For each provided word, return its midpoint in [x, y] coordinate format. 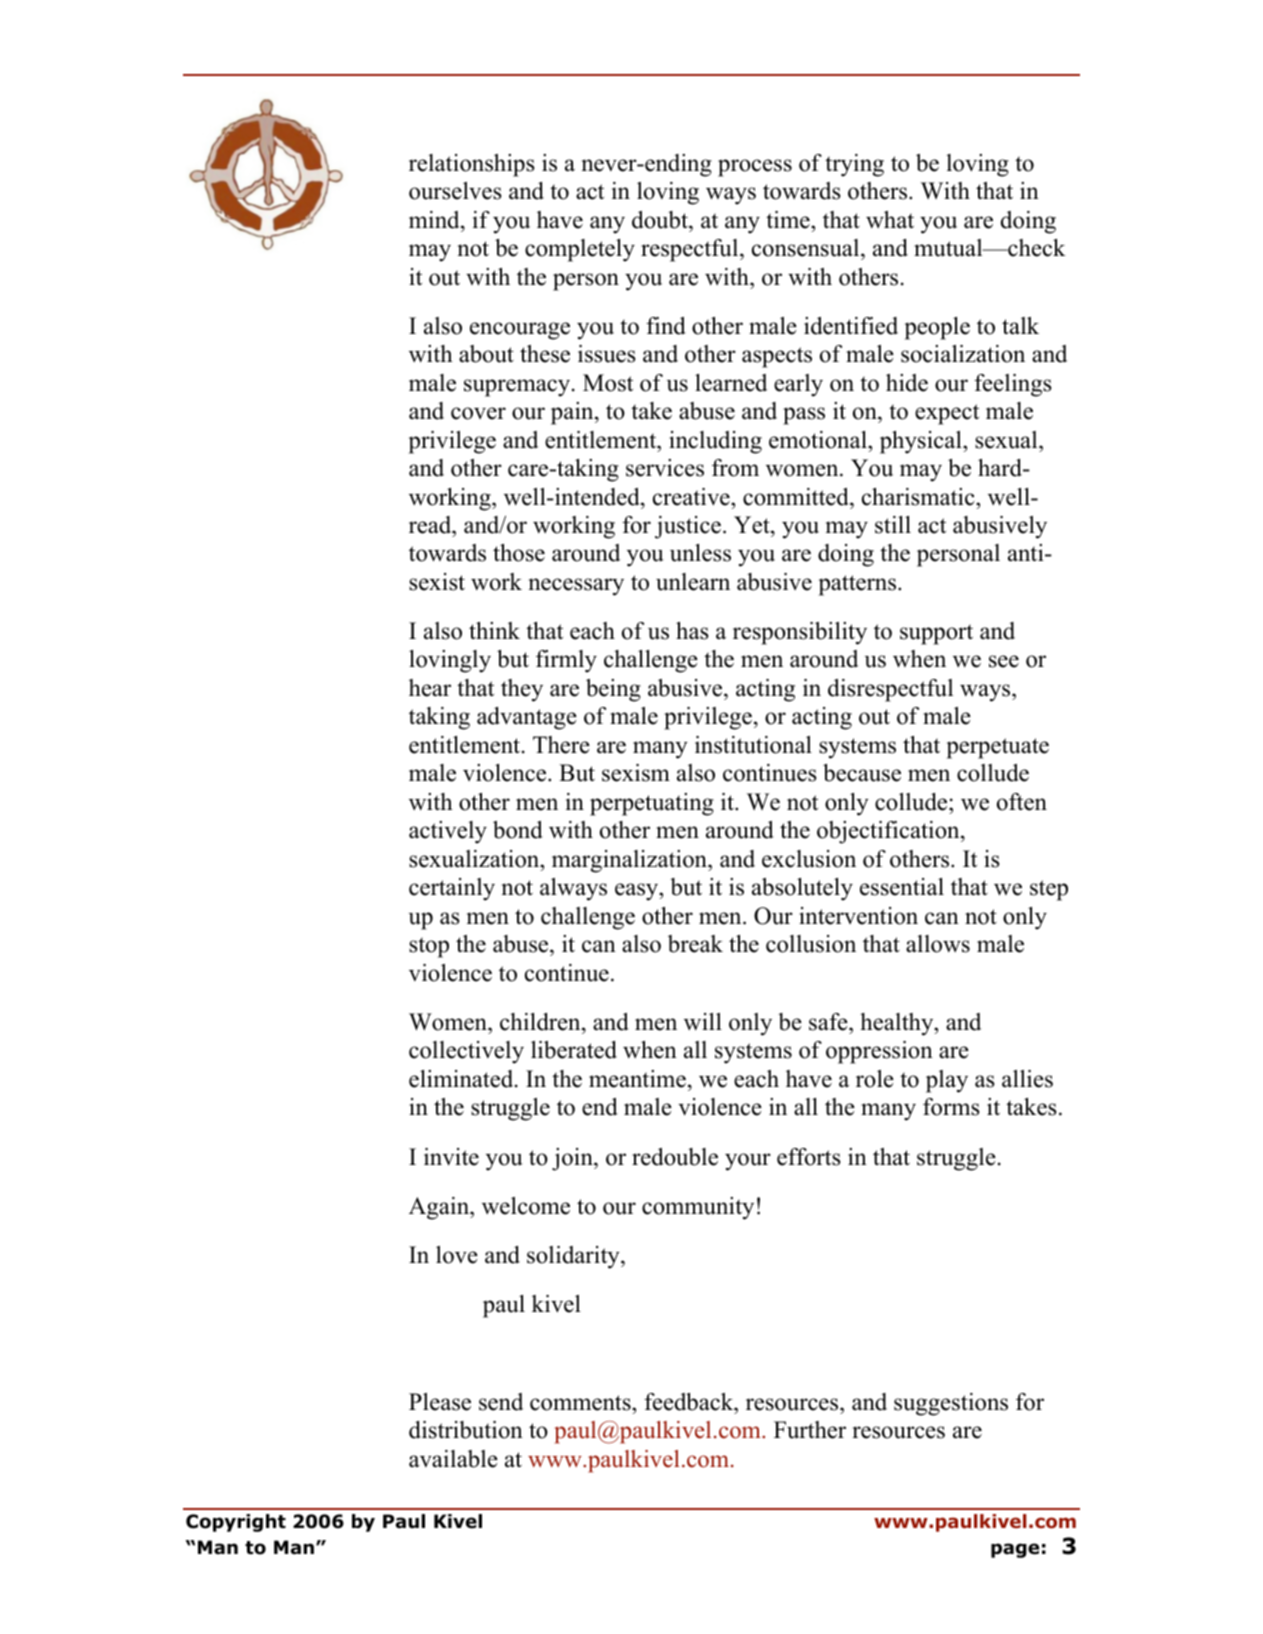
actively [448, 832]
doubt [661, 220]
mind [435, 220]
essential [902, 887]
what [890, 220]
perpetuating [652, 804]
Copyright [236, 1523]
